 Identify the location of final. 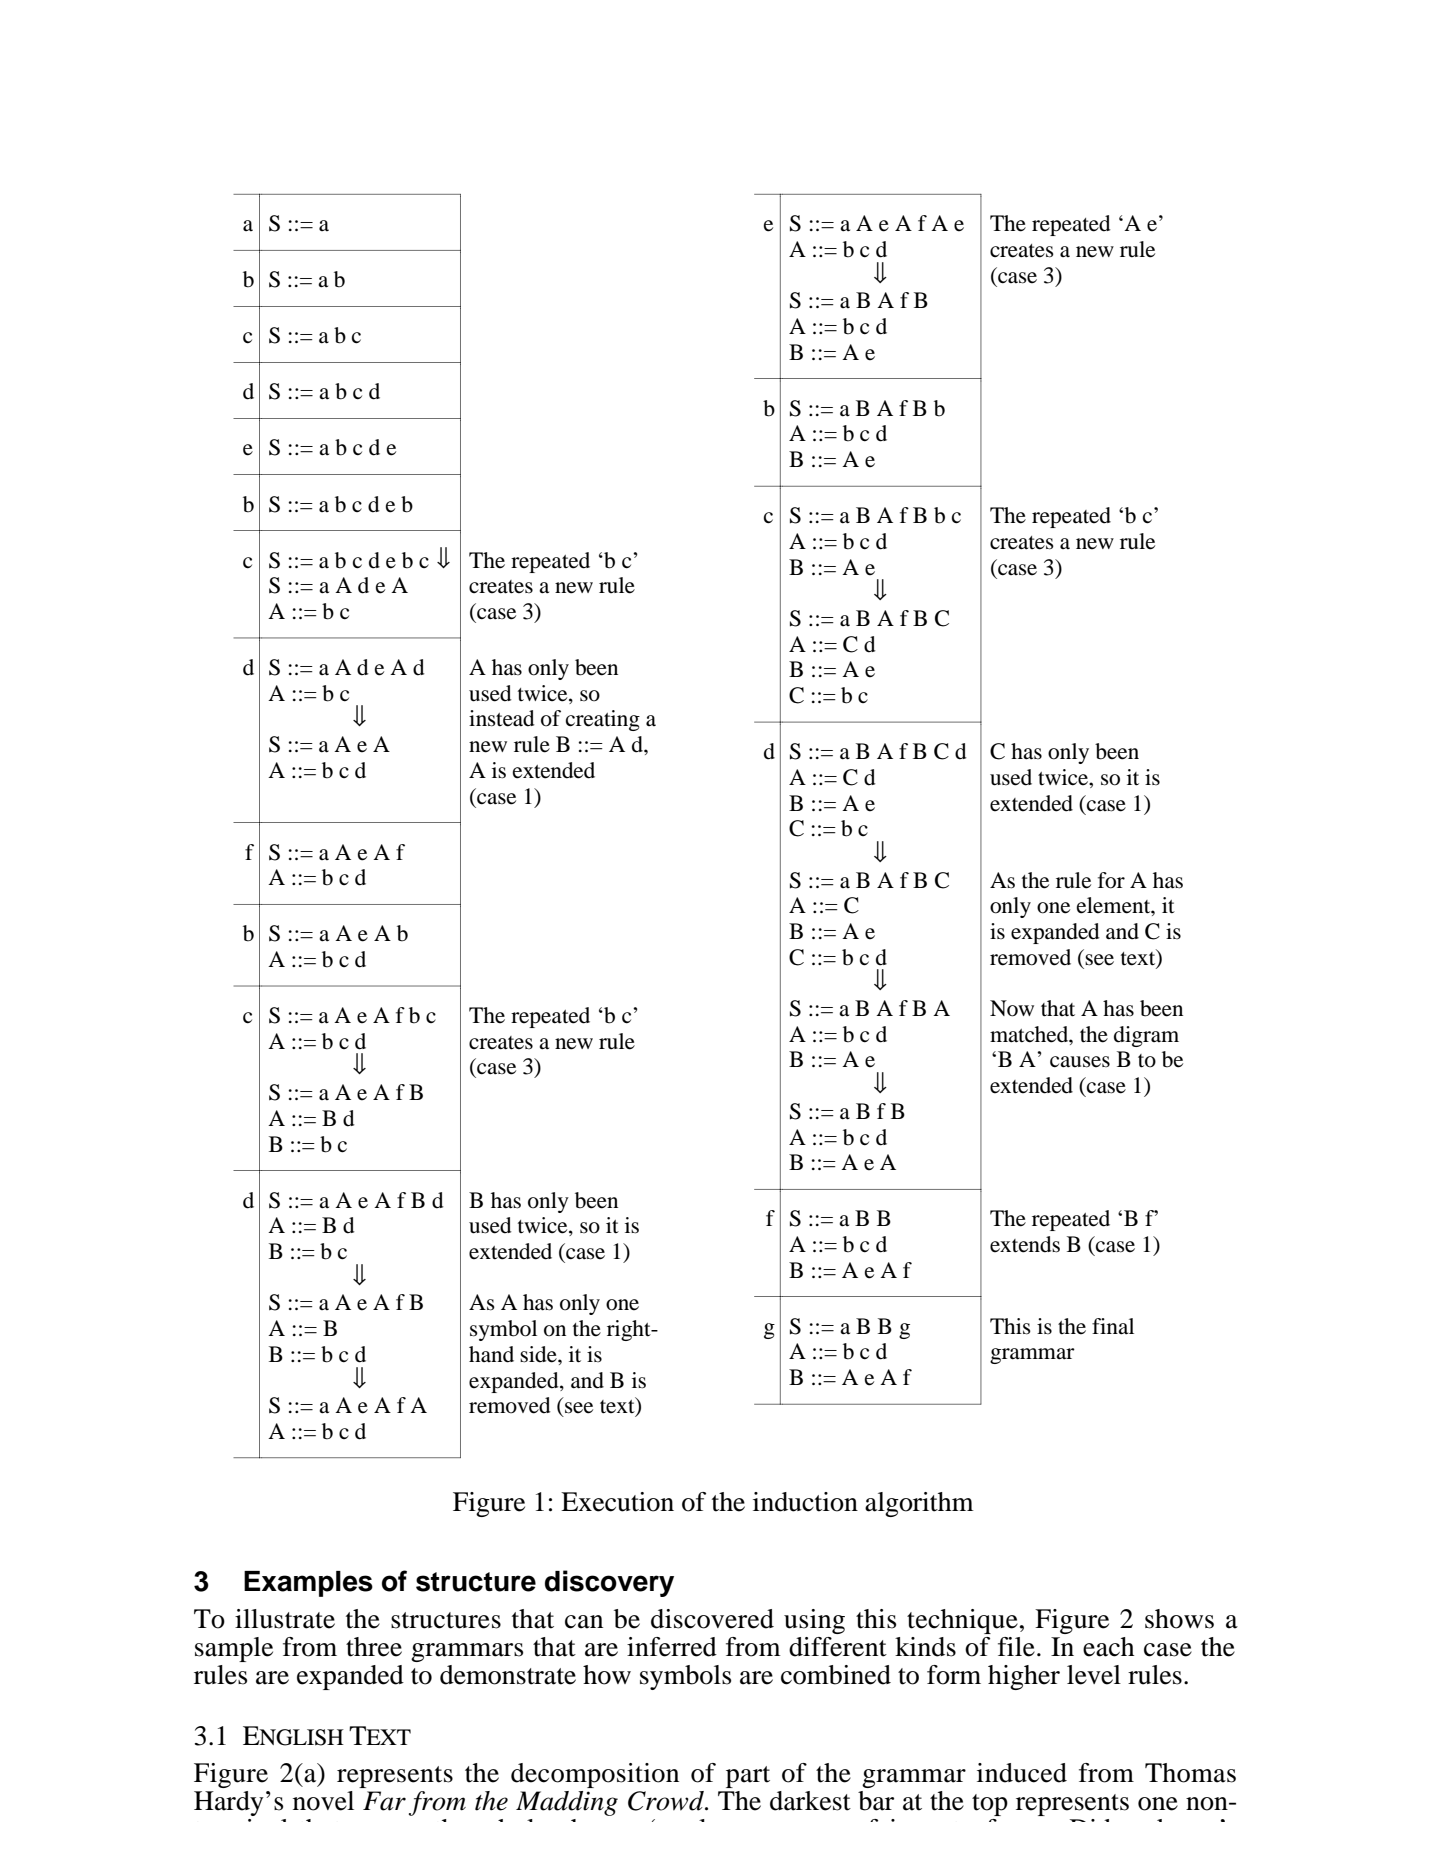
(1113, 1326).
